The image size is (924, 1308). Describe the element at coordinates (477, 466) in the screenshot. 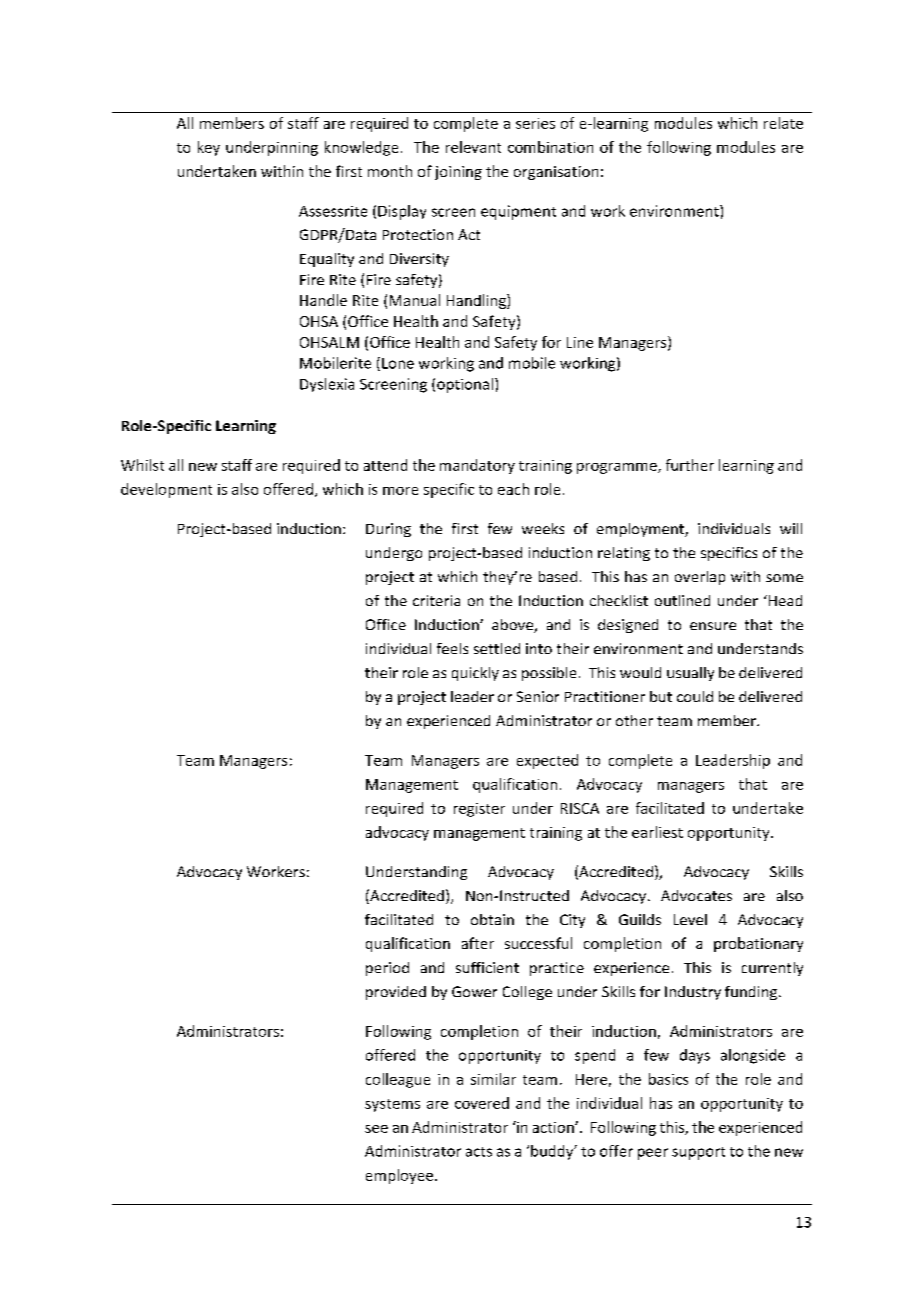

I see `mandatory` at that location.
